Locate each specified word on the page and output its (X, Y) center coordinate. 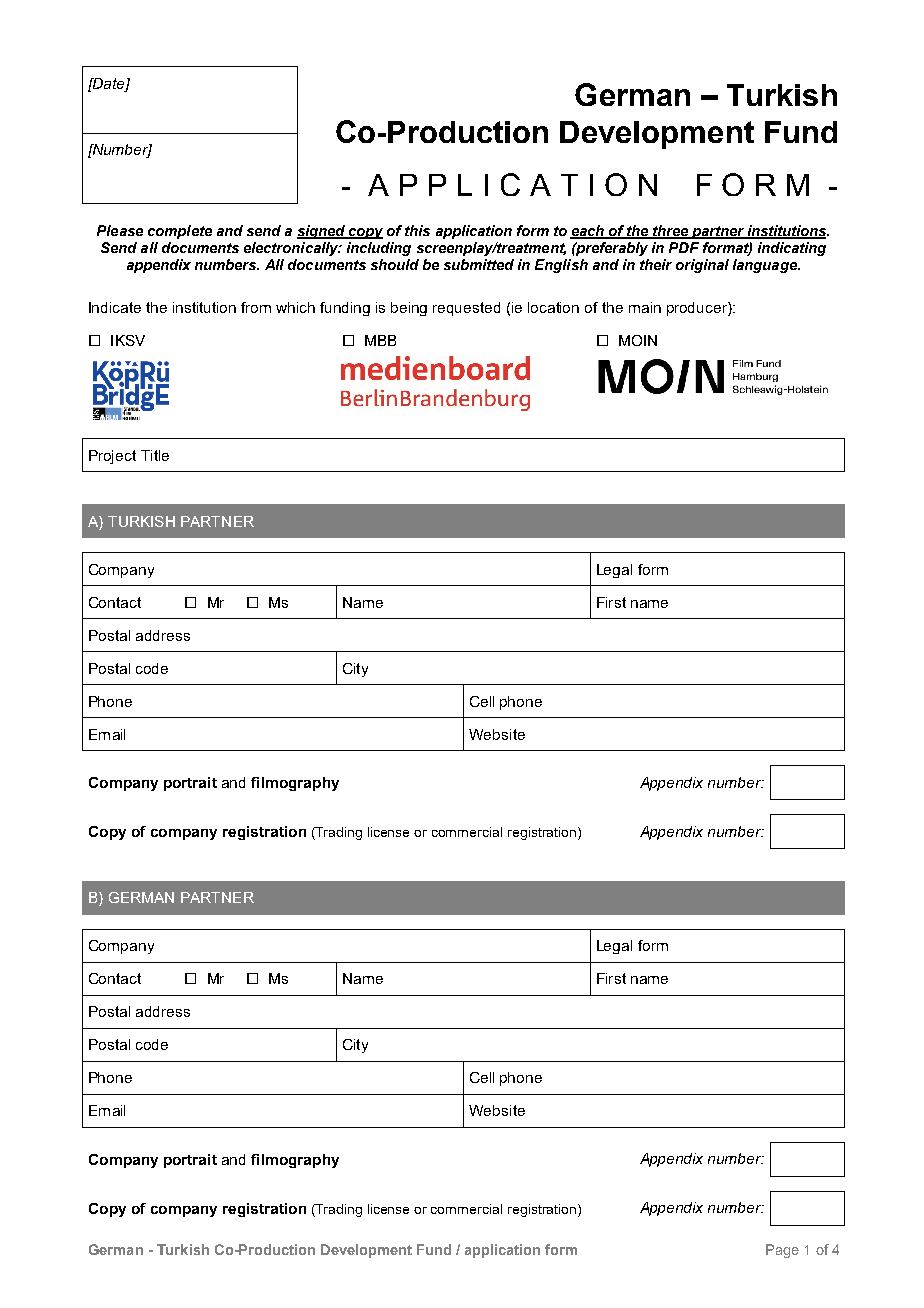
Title (155, 455)
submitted (479, 264)
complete (180, 232)
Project (112, 457)
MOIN (638, 340)
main (645, 307)
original (702, 266)
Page (782, 1251)
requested (466, 309)
